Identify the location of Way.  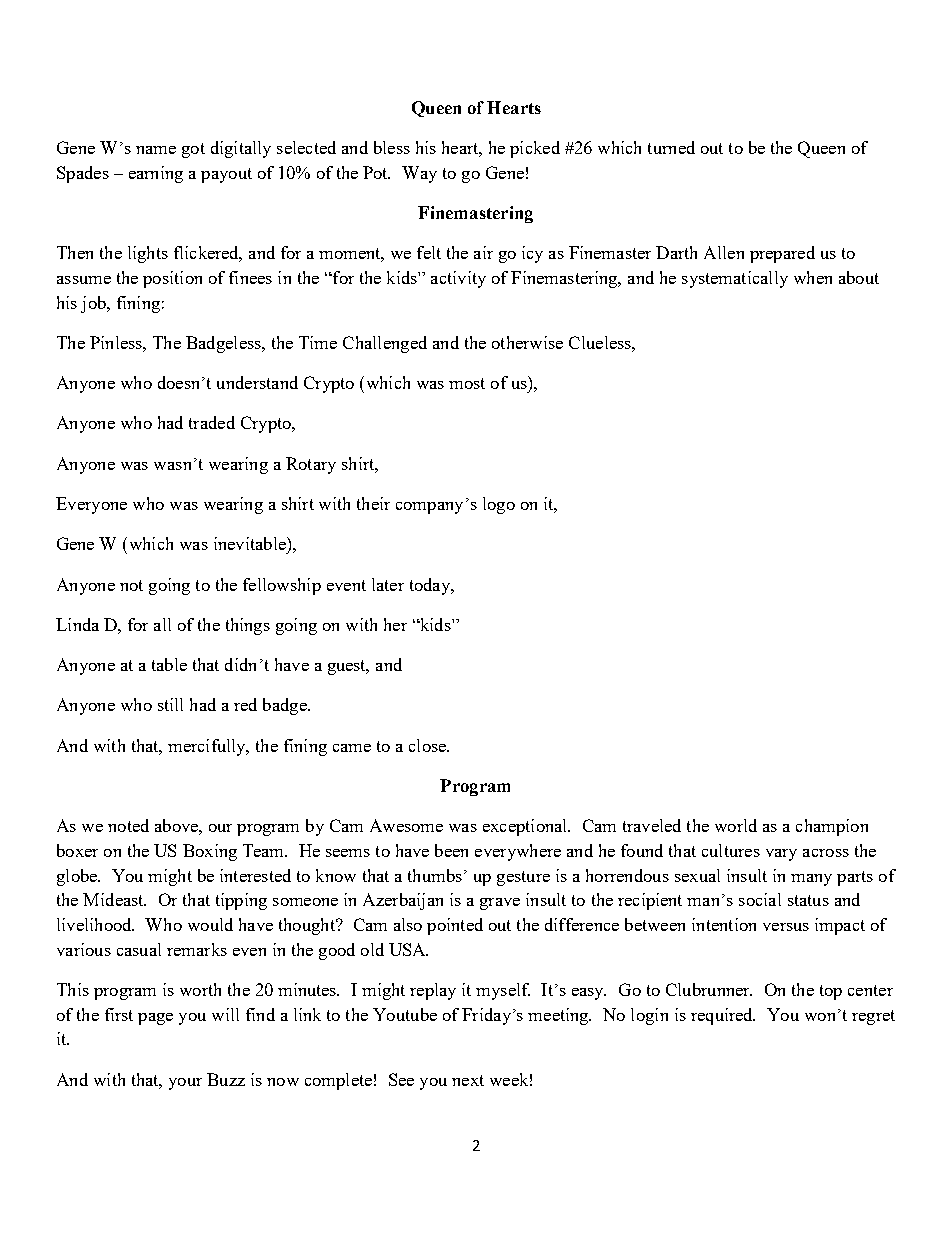
(419, 174).
